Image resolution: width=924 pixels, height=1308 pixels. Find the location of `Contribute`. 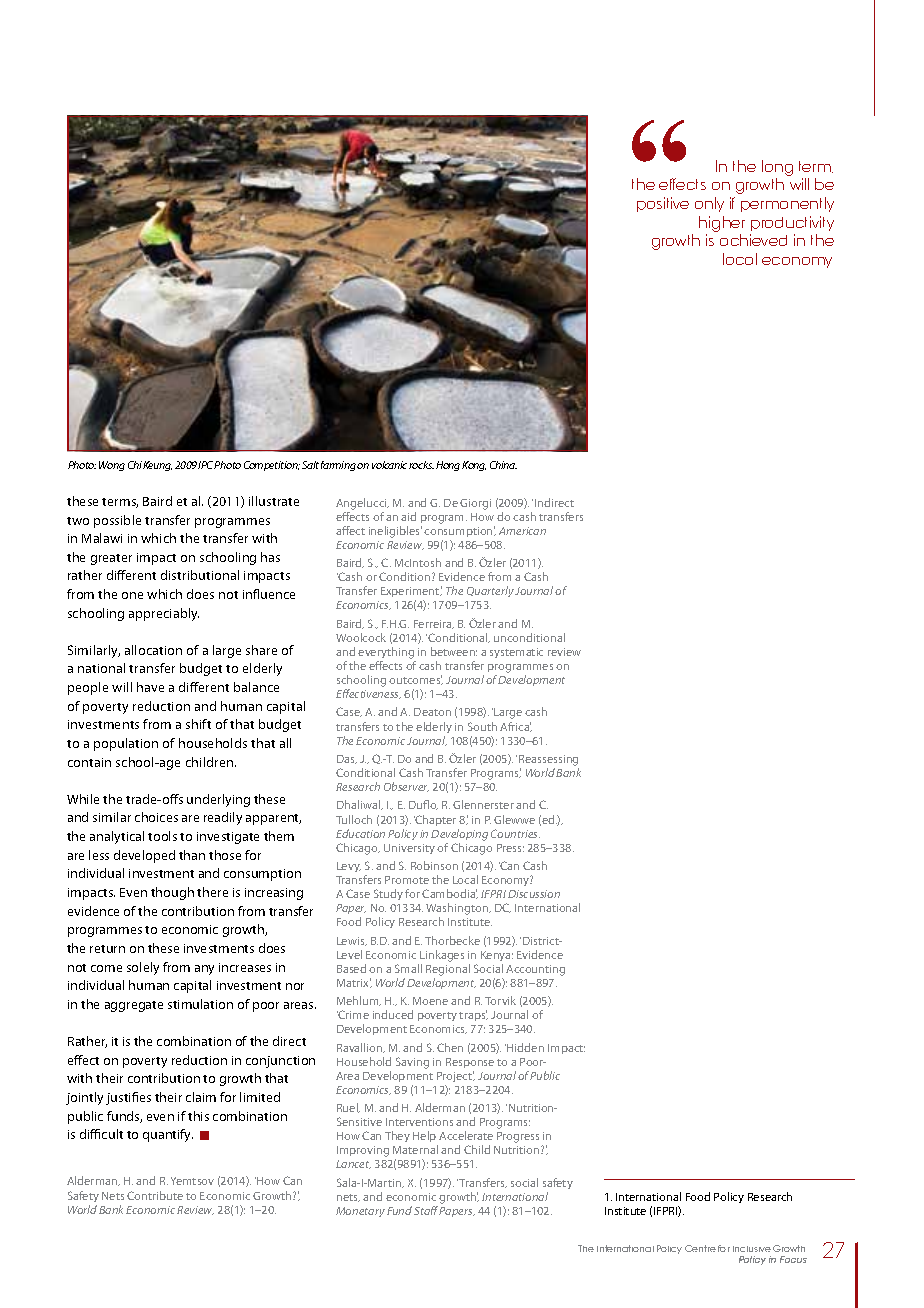

Contribute is located at coordinates (155, 1195).
